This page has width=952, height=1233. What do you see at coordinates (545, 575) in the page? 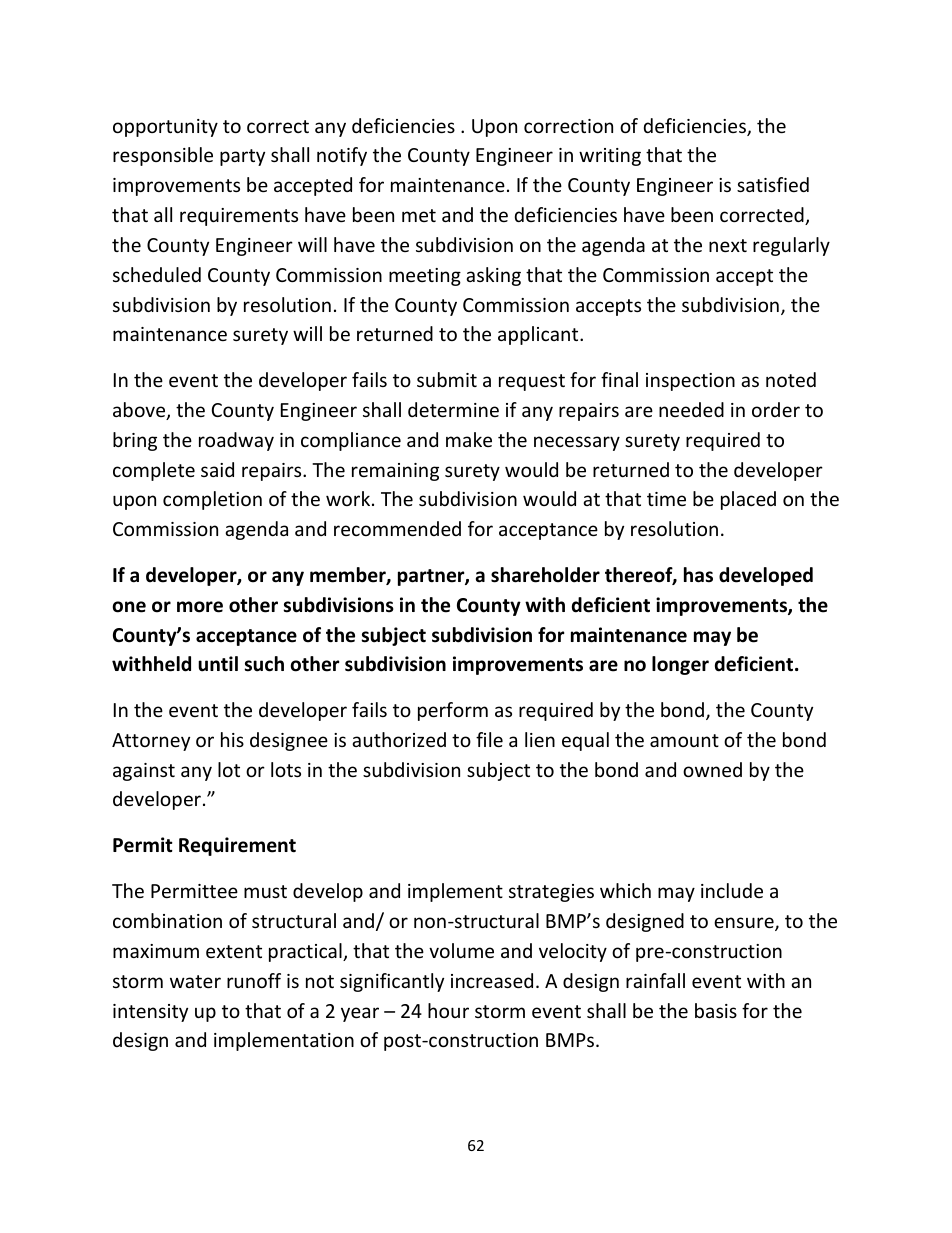
I see `shareholder` at bounding box center [545, 575].
